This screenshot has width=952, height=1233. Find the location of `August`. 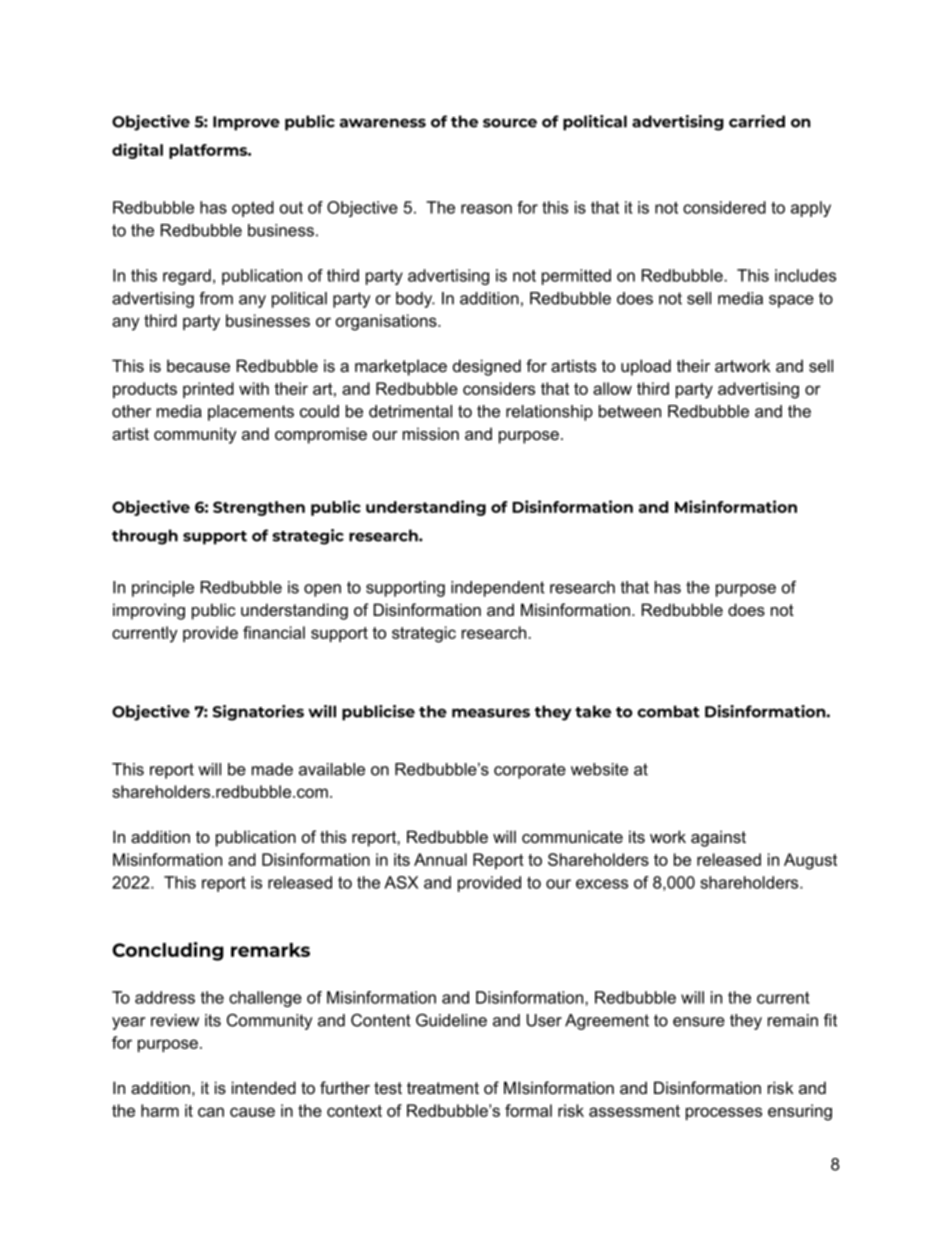

August is located at coordinates (810, 861).
